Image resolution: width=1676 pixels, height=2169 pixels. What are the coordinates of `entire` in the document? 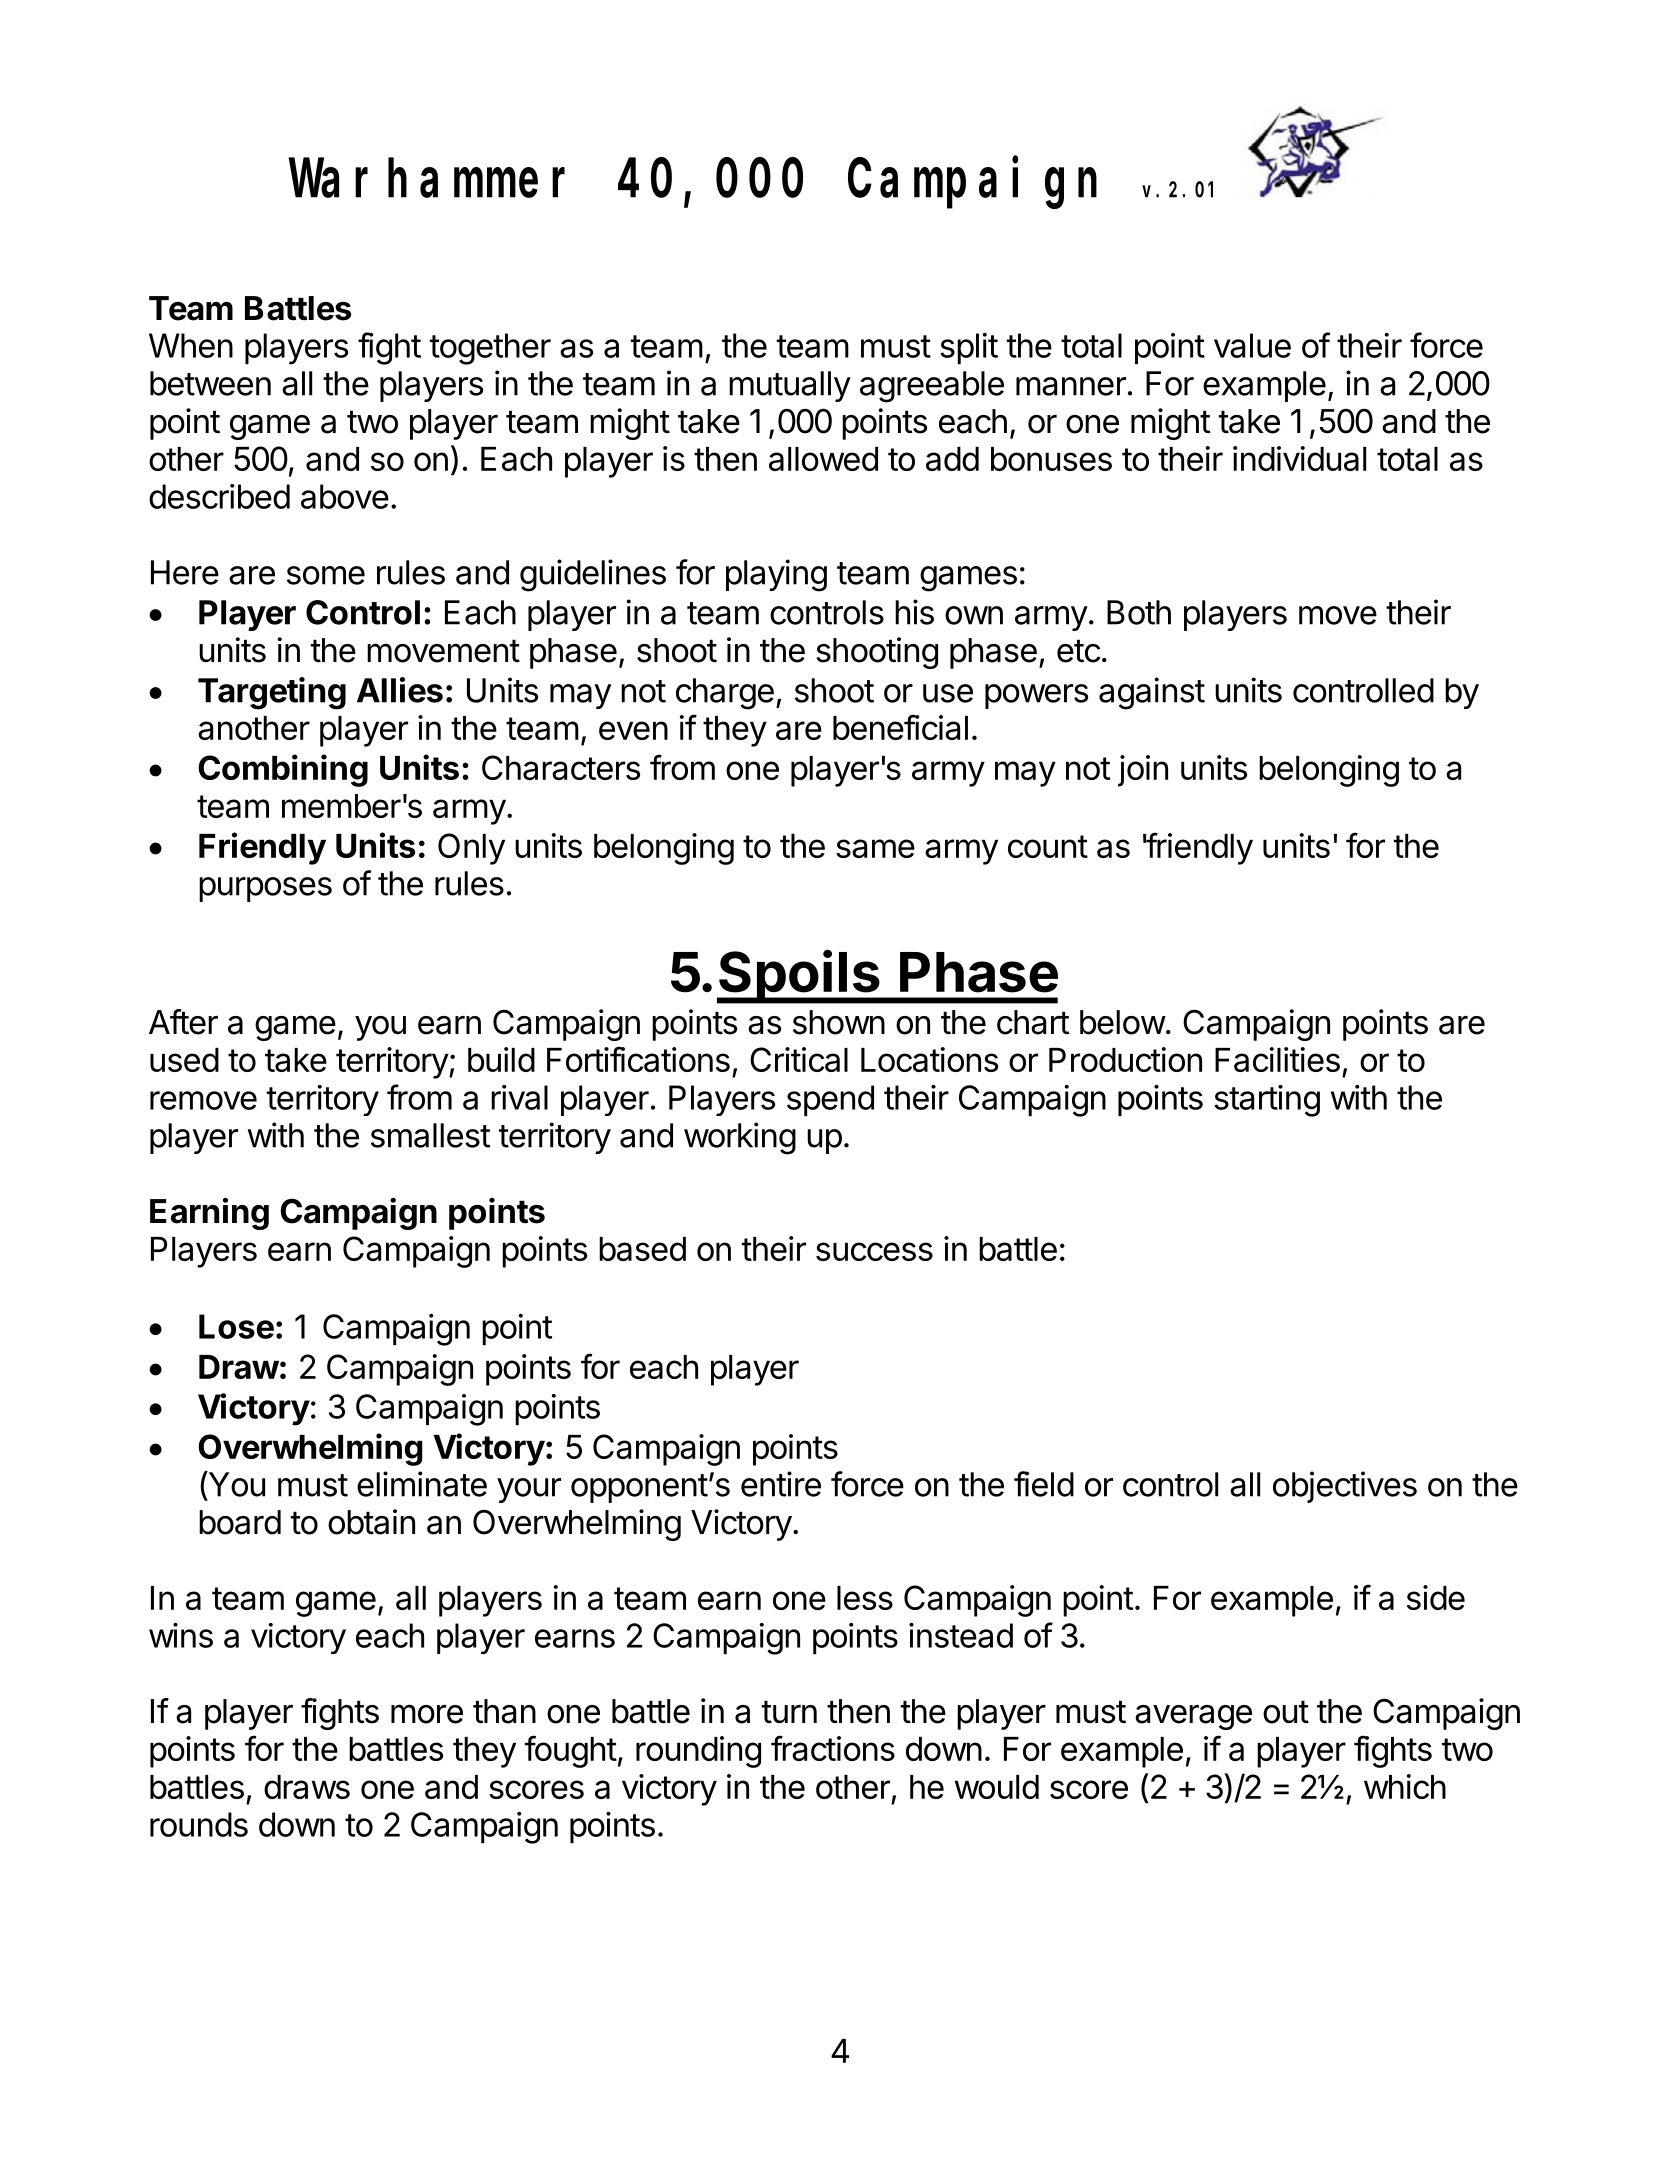 It's located at (781, 1484).
